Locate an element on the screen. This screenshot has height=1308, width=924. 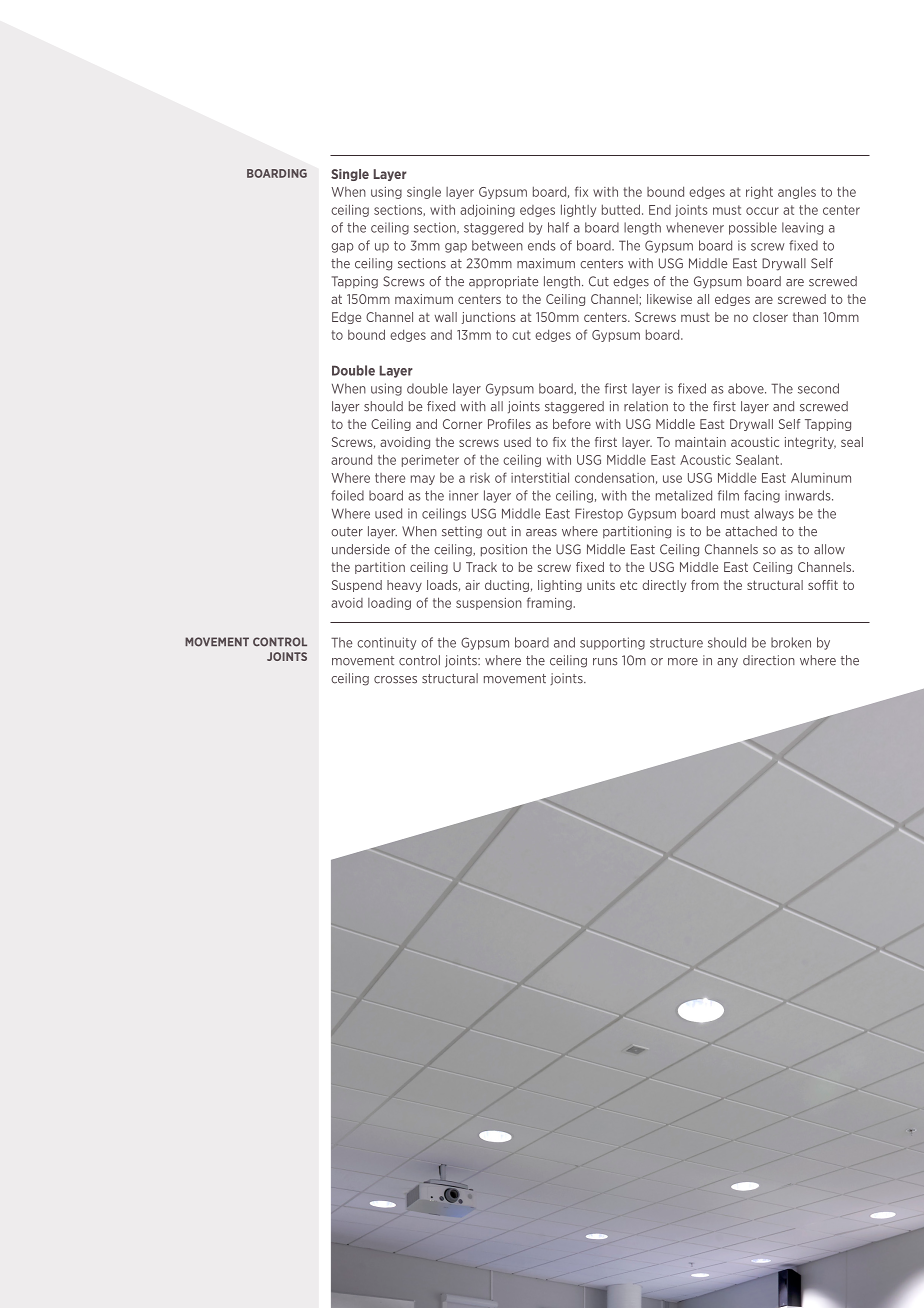
before is located at coordinates (572, 424).
